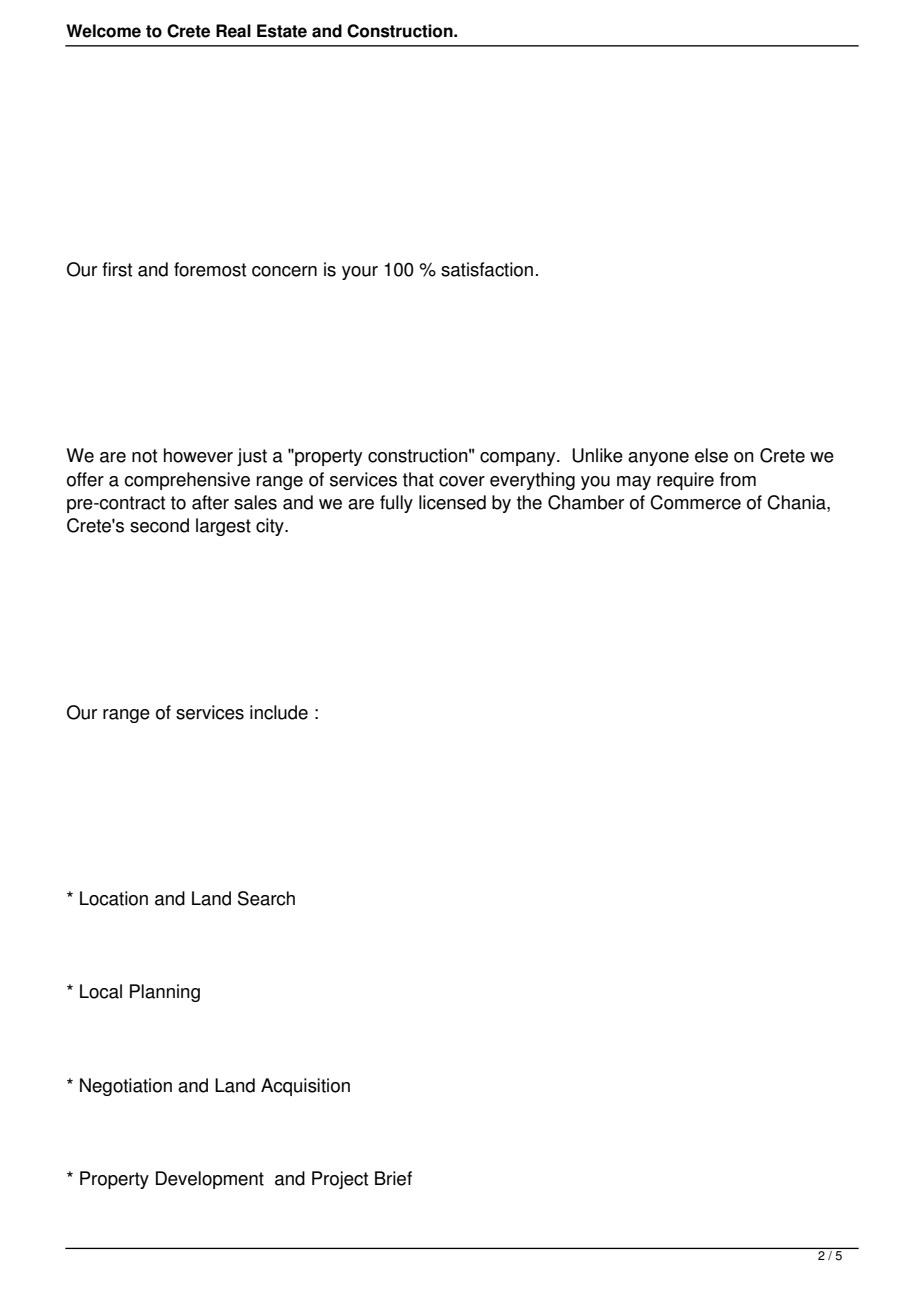 Image resolution: width=924 pixels, height=1308 pixels. I want to click on Commerce, so click(695, 502).
